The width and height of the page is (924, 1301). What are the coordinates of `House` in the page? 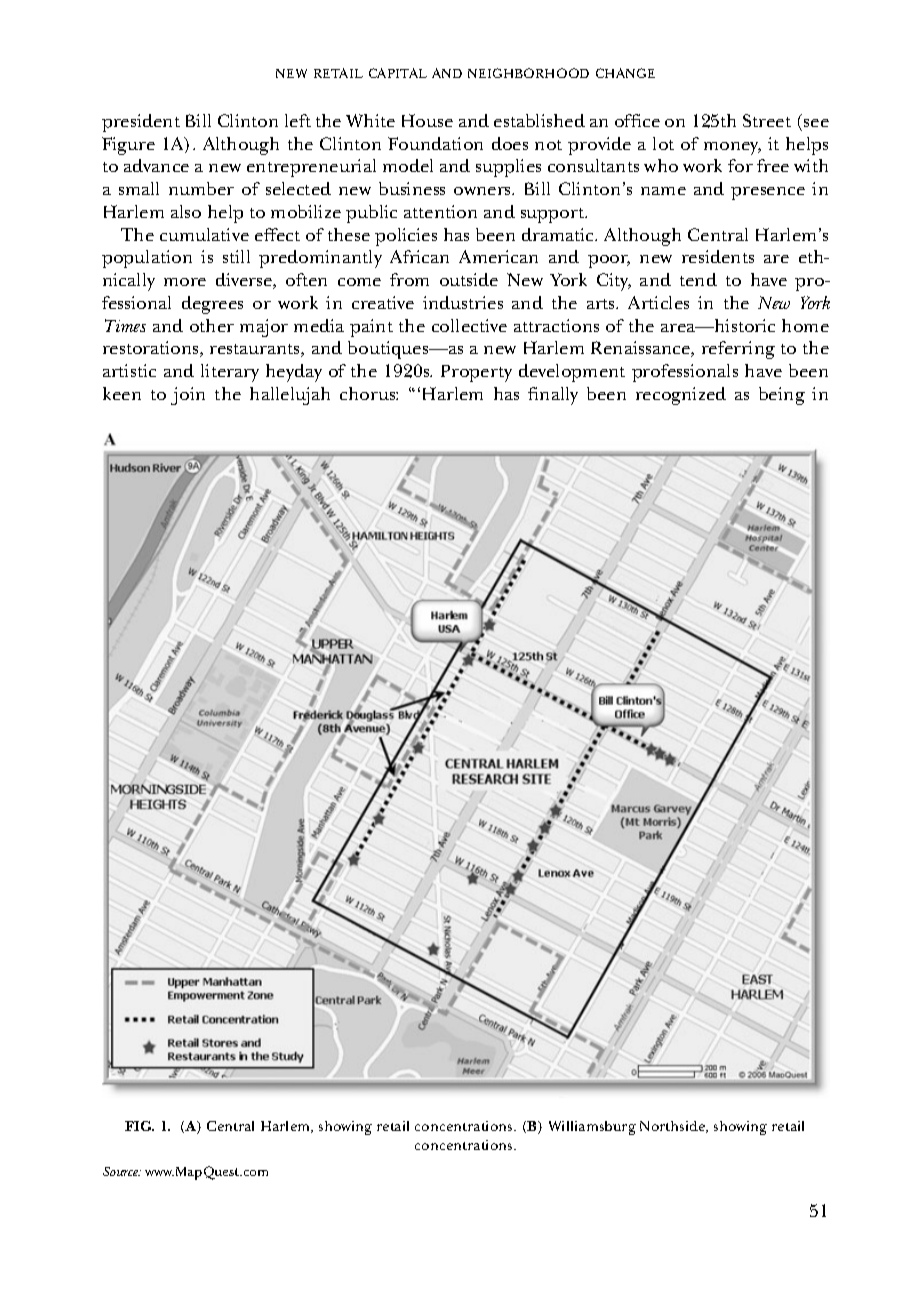 It's located at (427, 120).
